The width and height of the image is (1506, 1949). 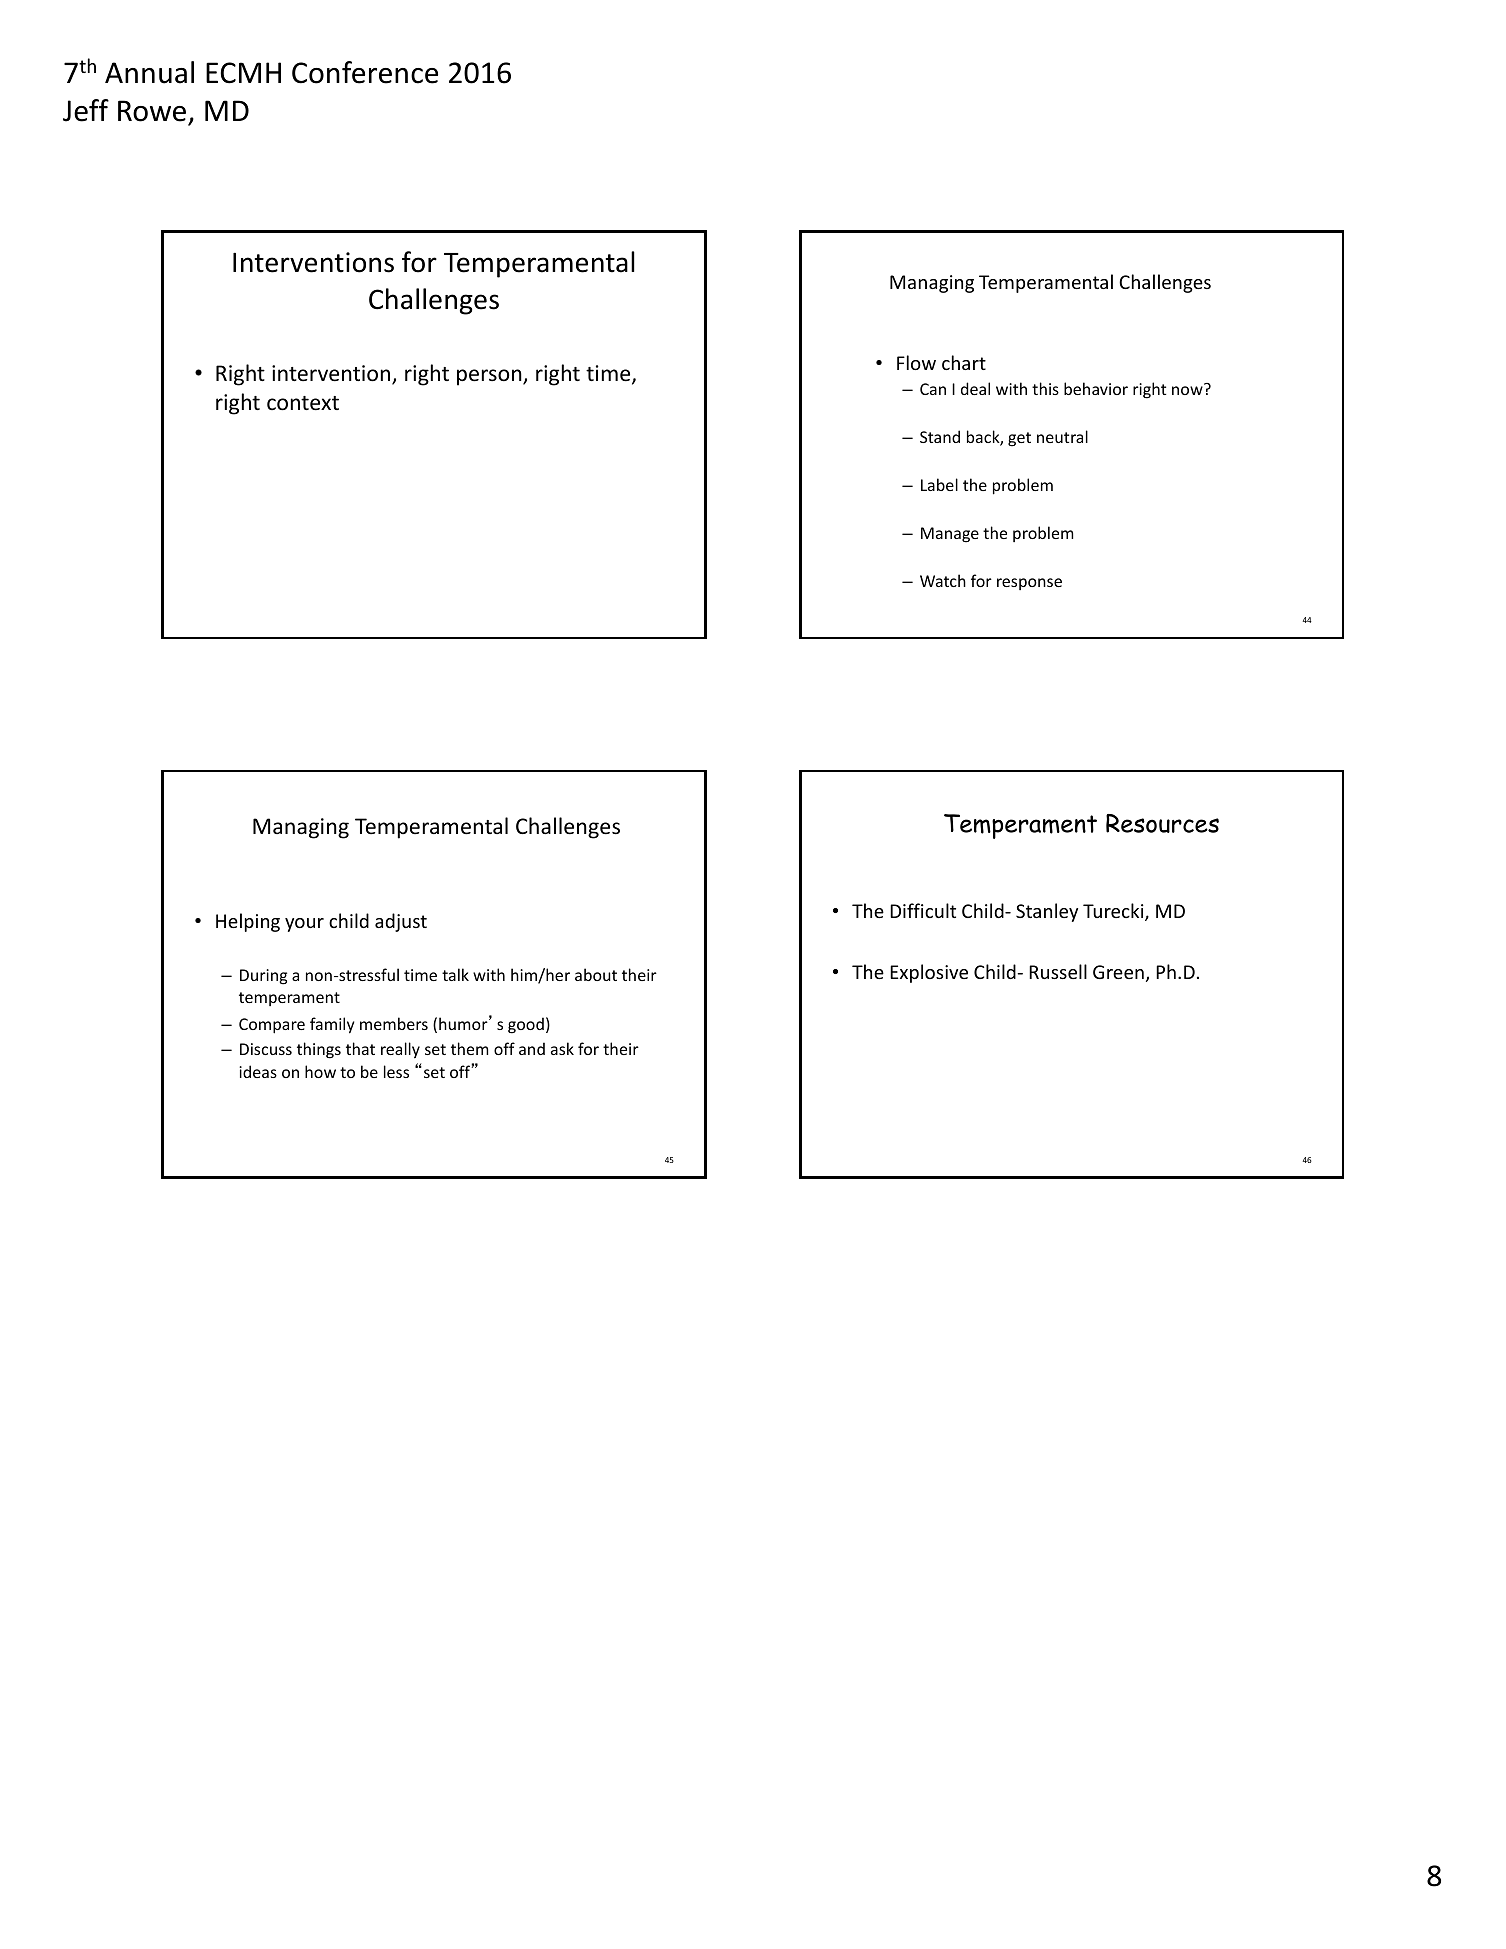 I want to click on ask, so click(x=562, y=1048).
